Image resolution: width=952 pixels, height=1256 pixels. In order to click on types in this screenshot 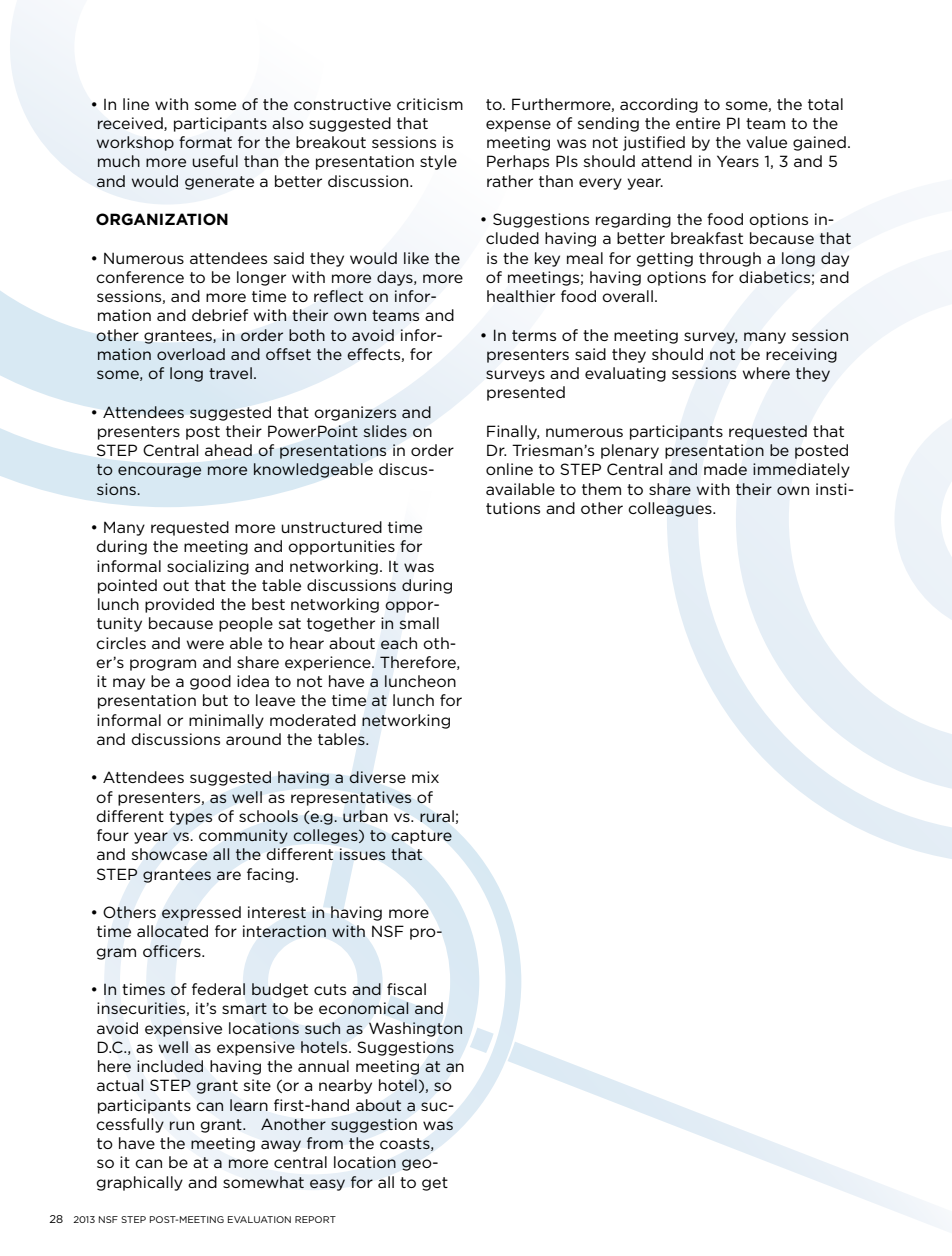, I will do `click(190, 818)`.
